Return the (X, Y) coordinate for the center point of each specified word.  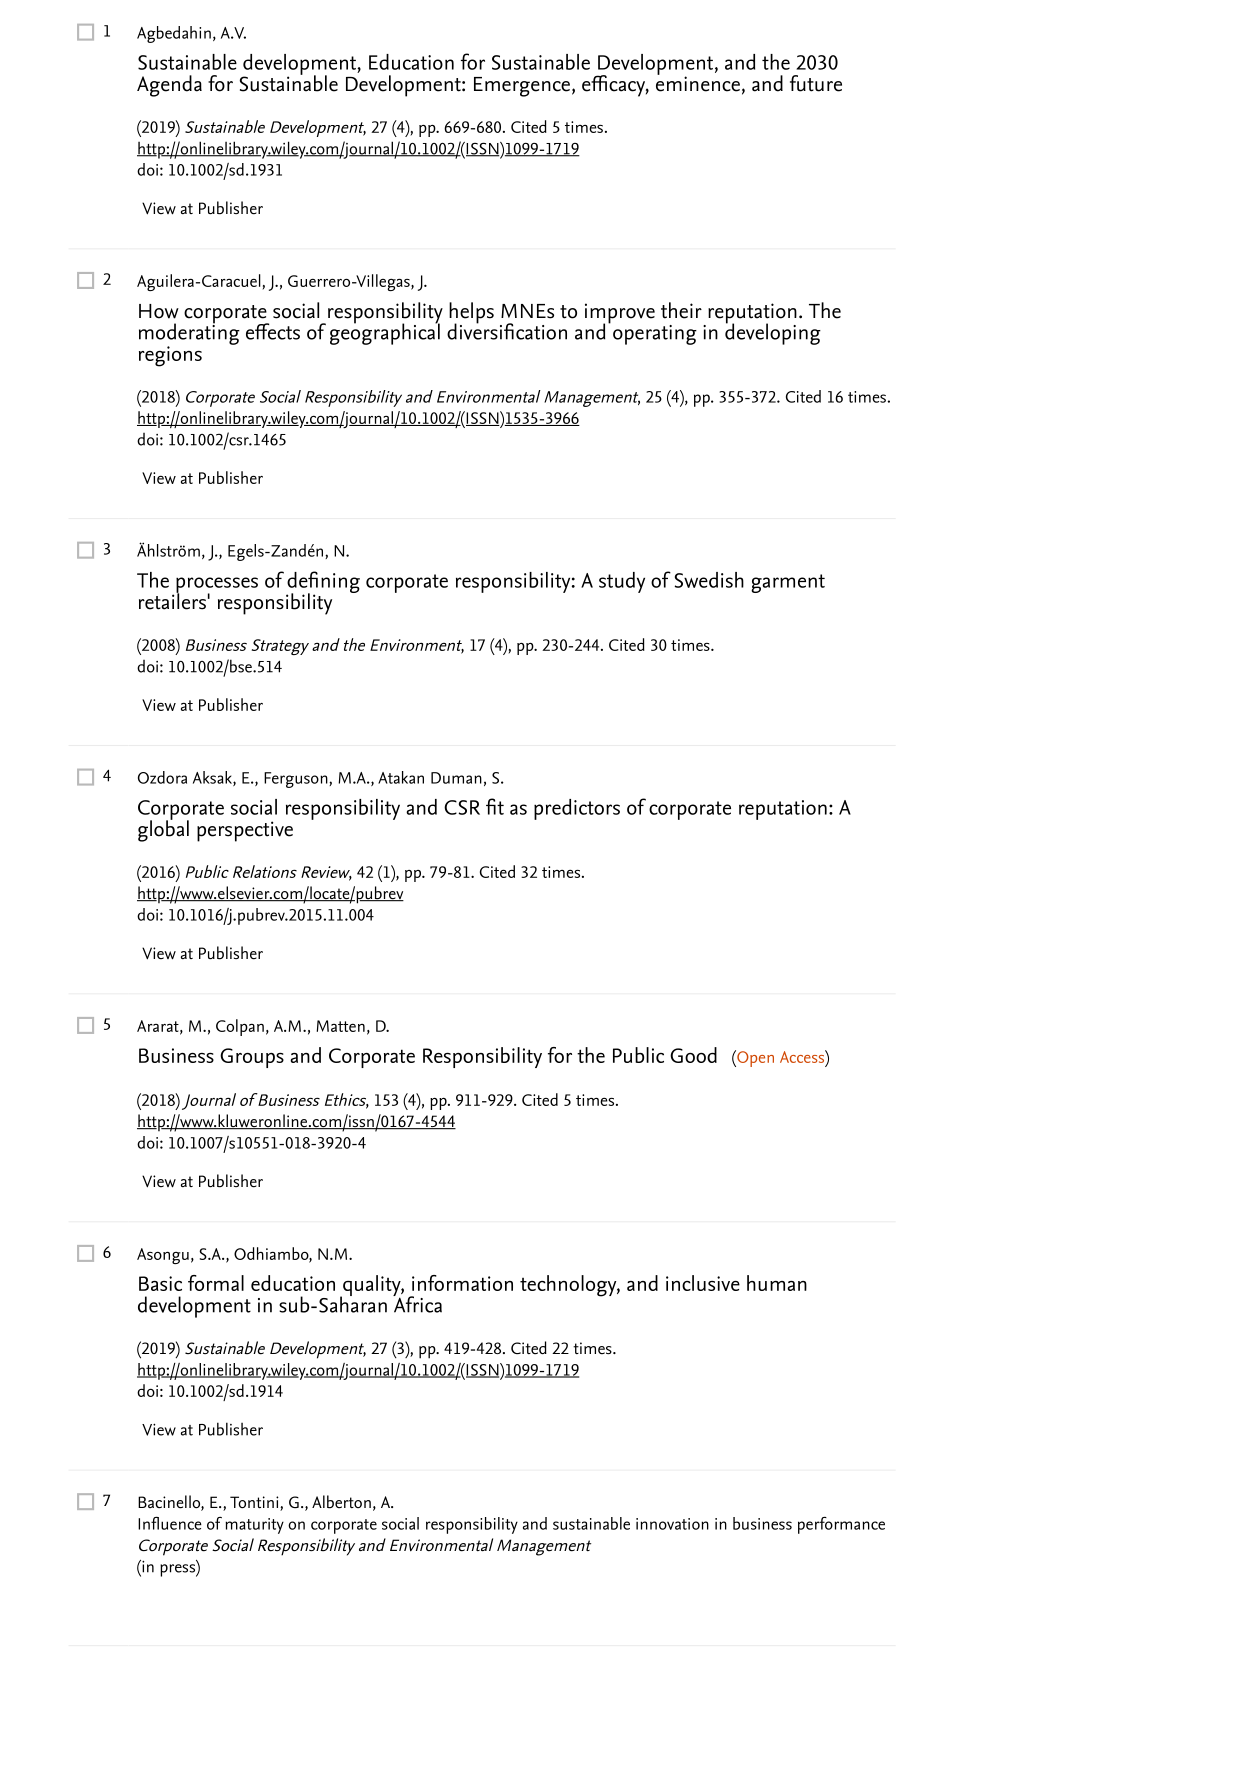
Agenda (169, 86)
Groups (252, 1058)
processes (217, 586)
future (816, 83)
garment (788, 583)
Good (693, 1055)
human (777, 1283)
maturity (254, 1526)
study (622, 582)
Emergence (522, 87)
